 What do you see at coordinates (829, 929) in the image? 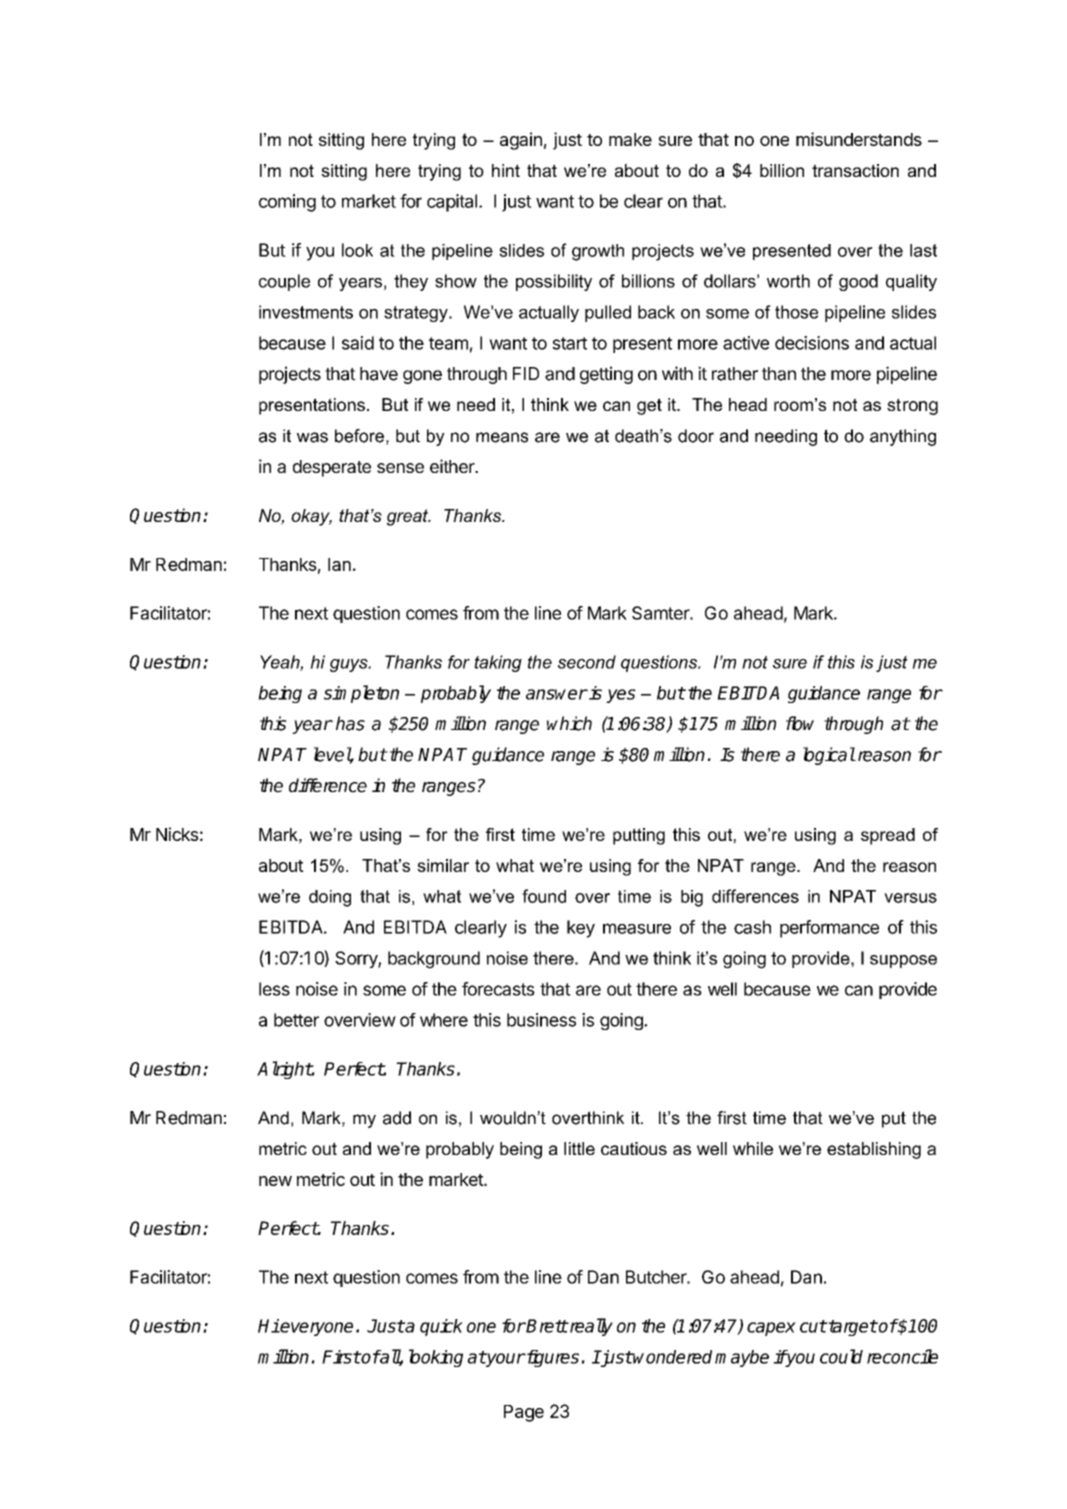
I see `performance` at bounding box center [829, 929].
